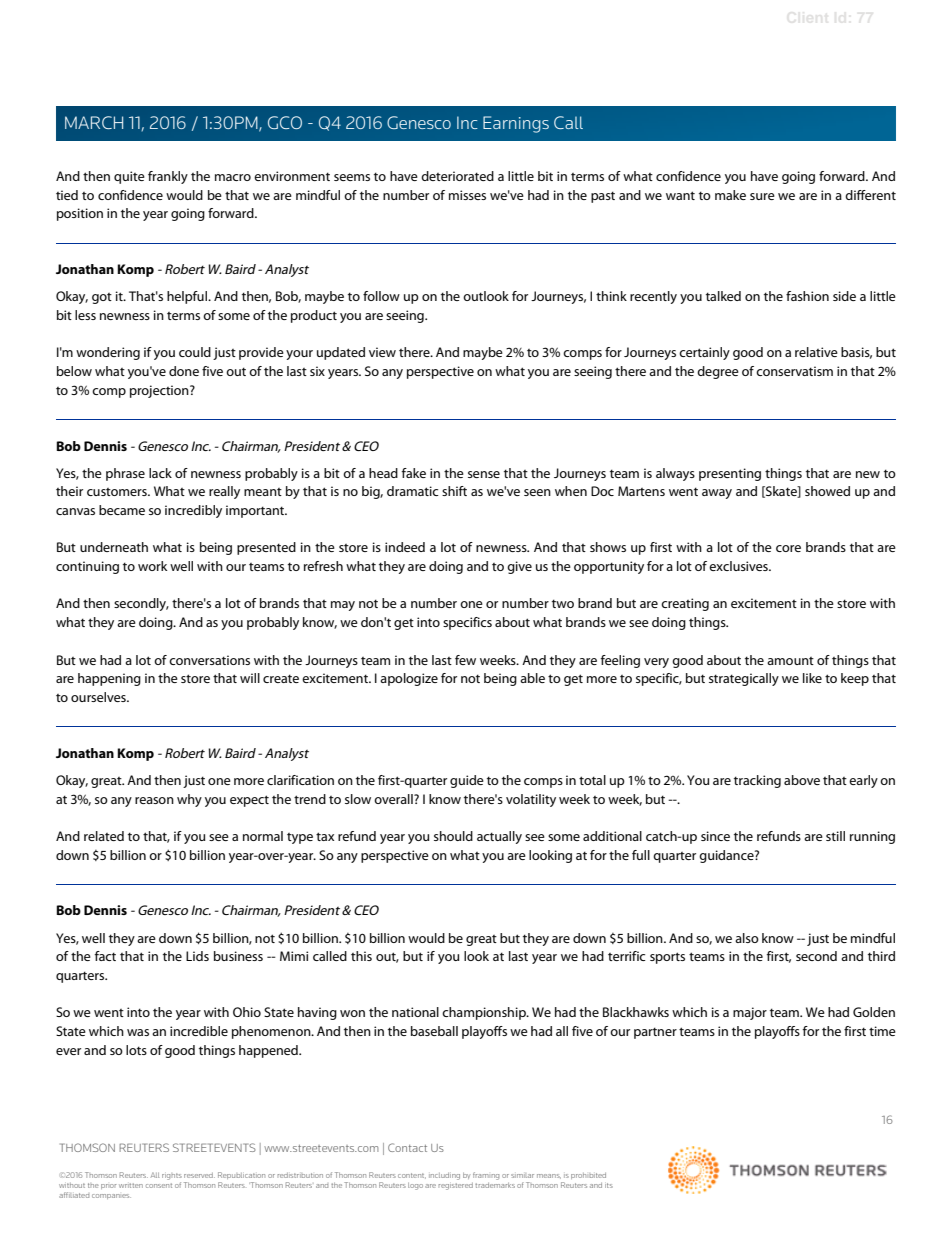  What do you see at coordinates (209, 660) in the page?
I see `conversations` at bounding box center [209, 660].
